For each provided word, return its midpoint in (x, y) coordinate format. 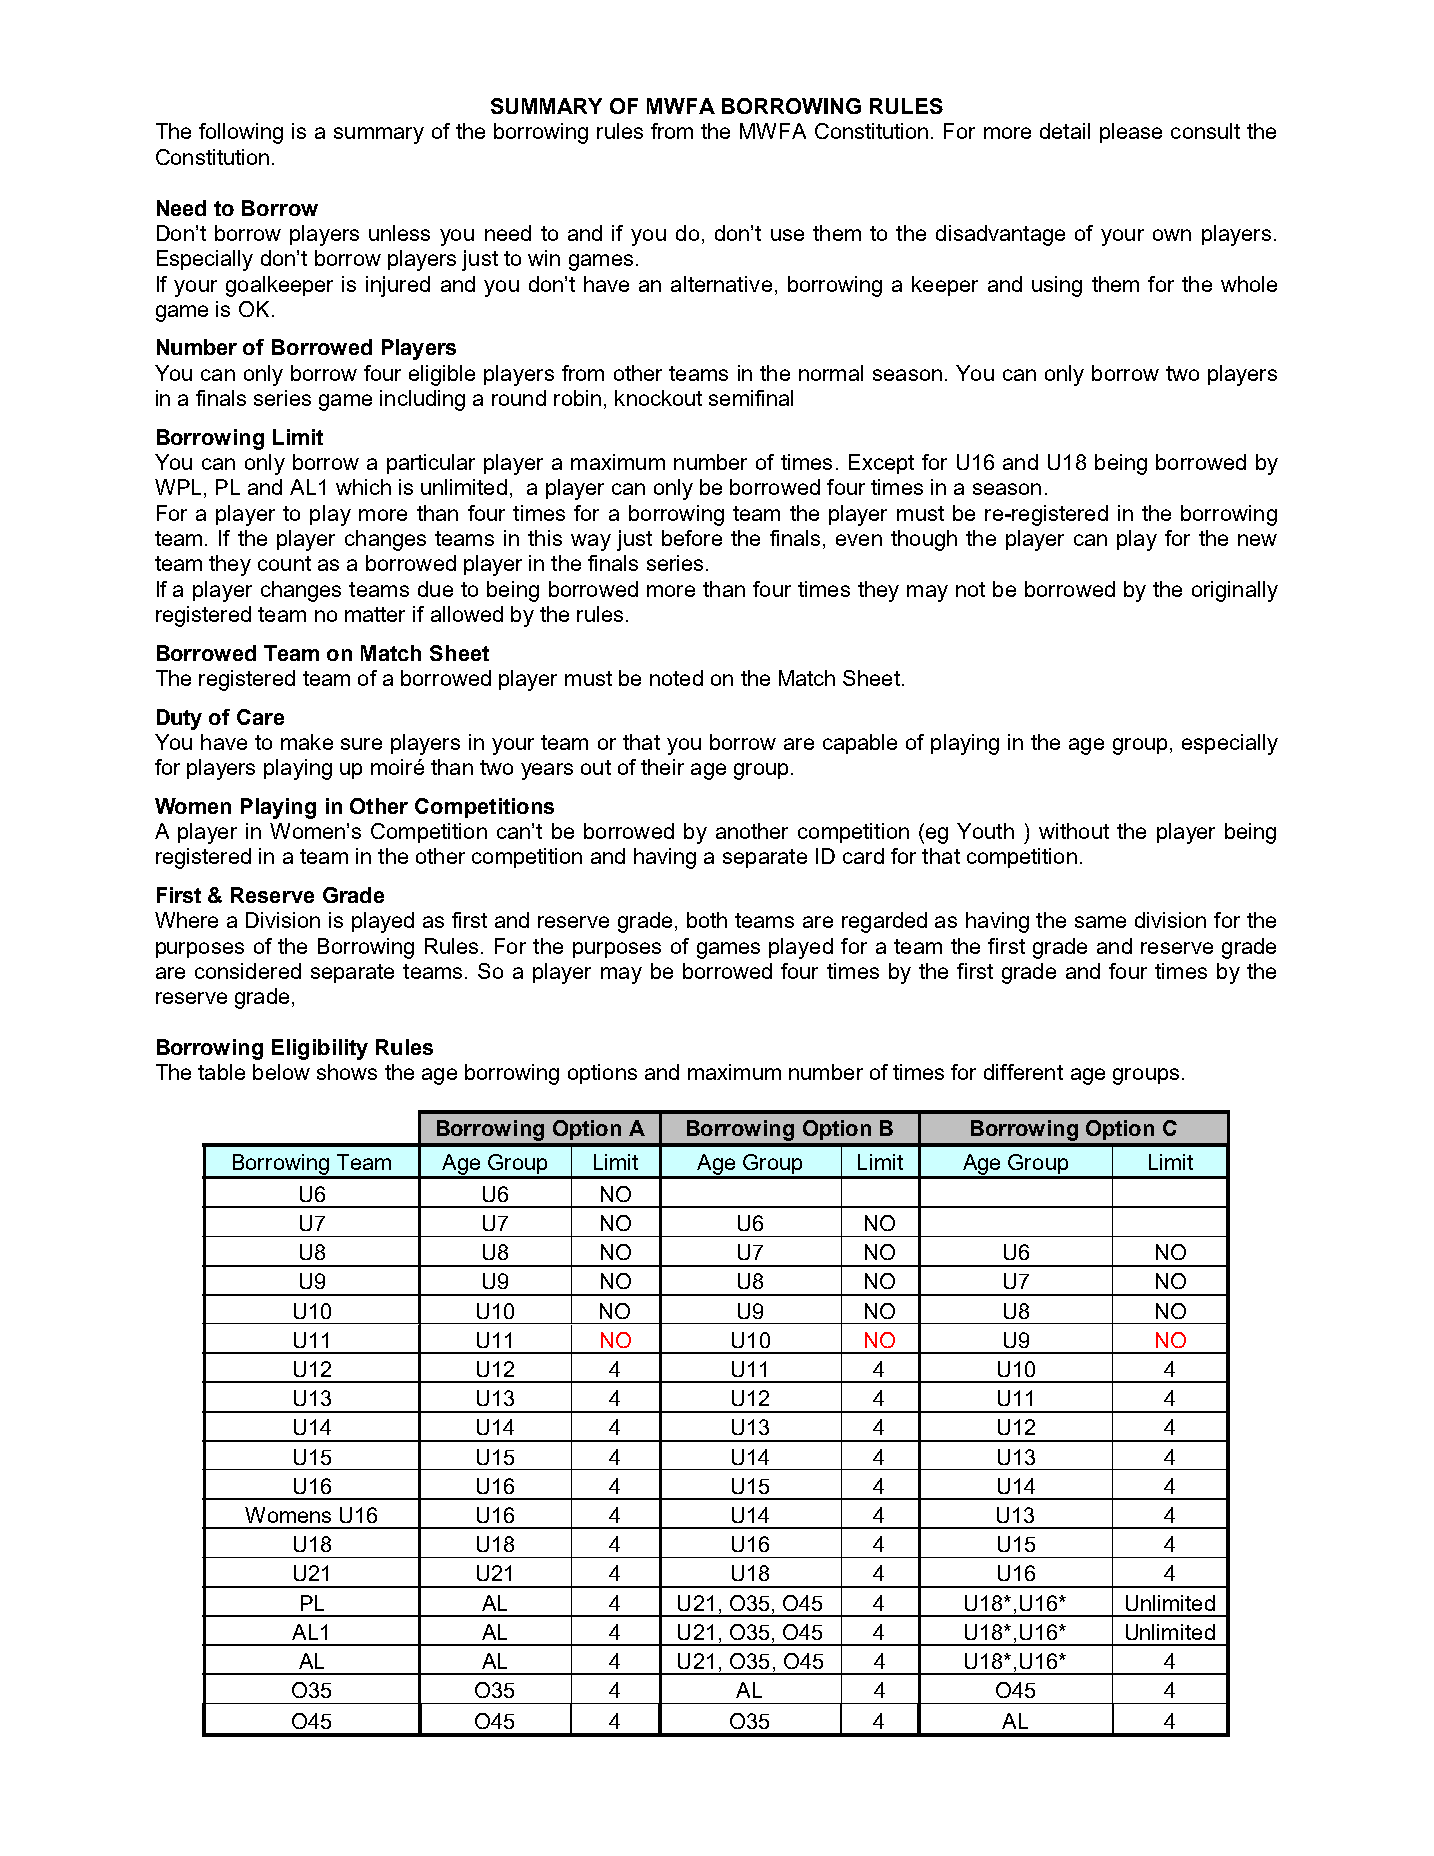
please (1131, 133)
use (787, 235)
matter (375, 614)
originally (1235, 591)
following (241, 133)
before (692, 538)
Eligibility (320, 1049)
